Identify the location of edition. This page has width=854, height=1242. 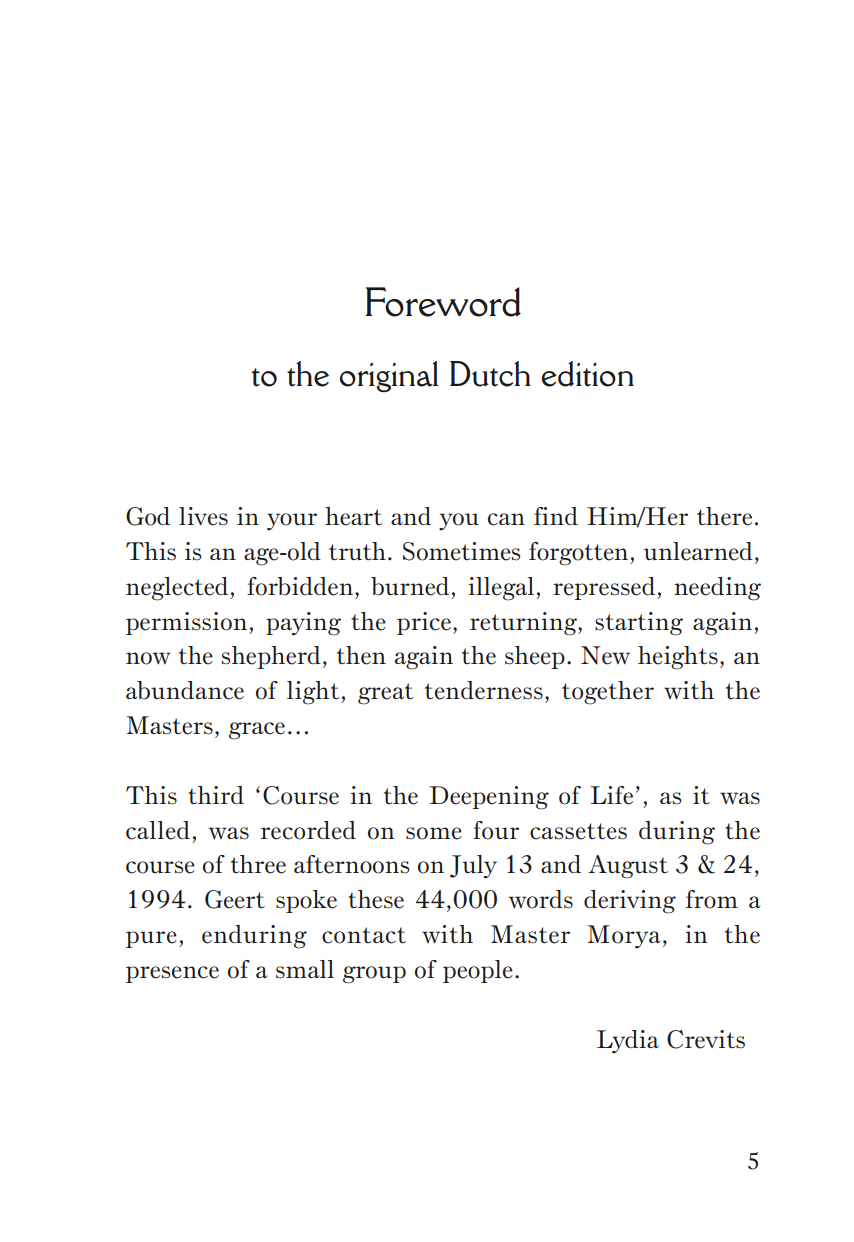
(588, 374).
